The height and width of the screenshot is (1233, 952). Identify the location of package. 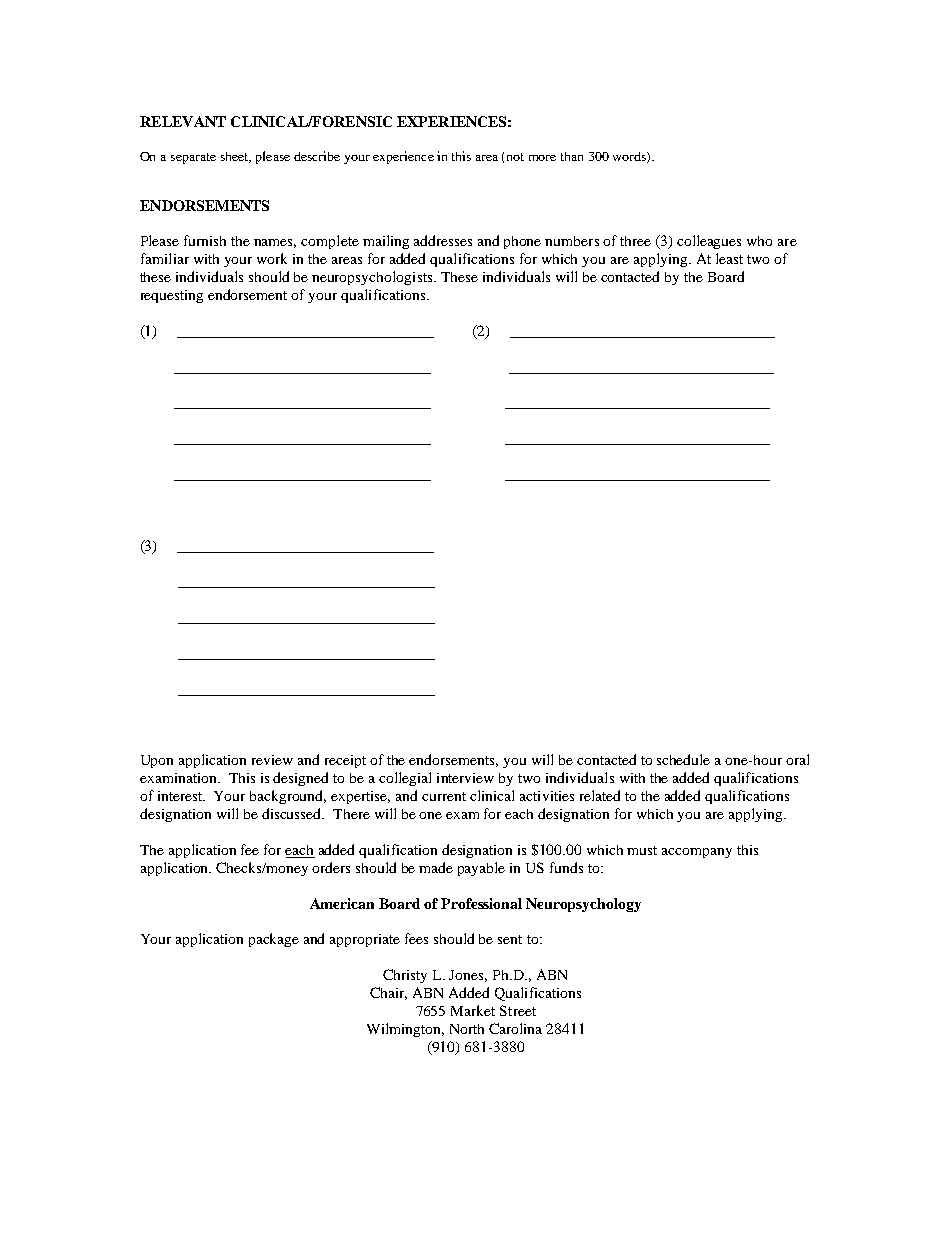
(274, 940).
